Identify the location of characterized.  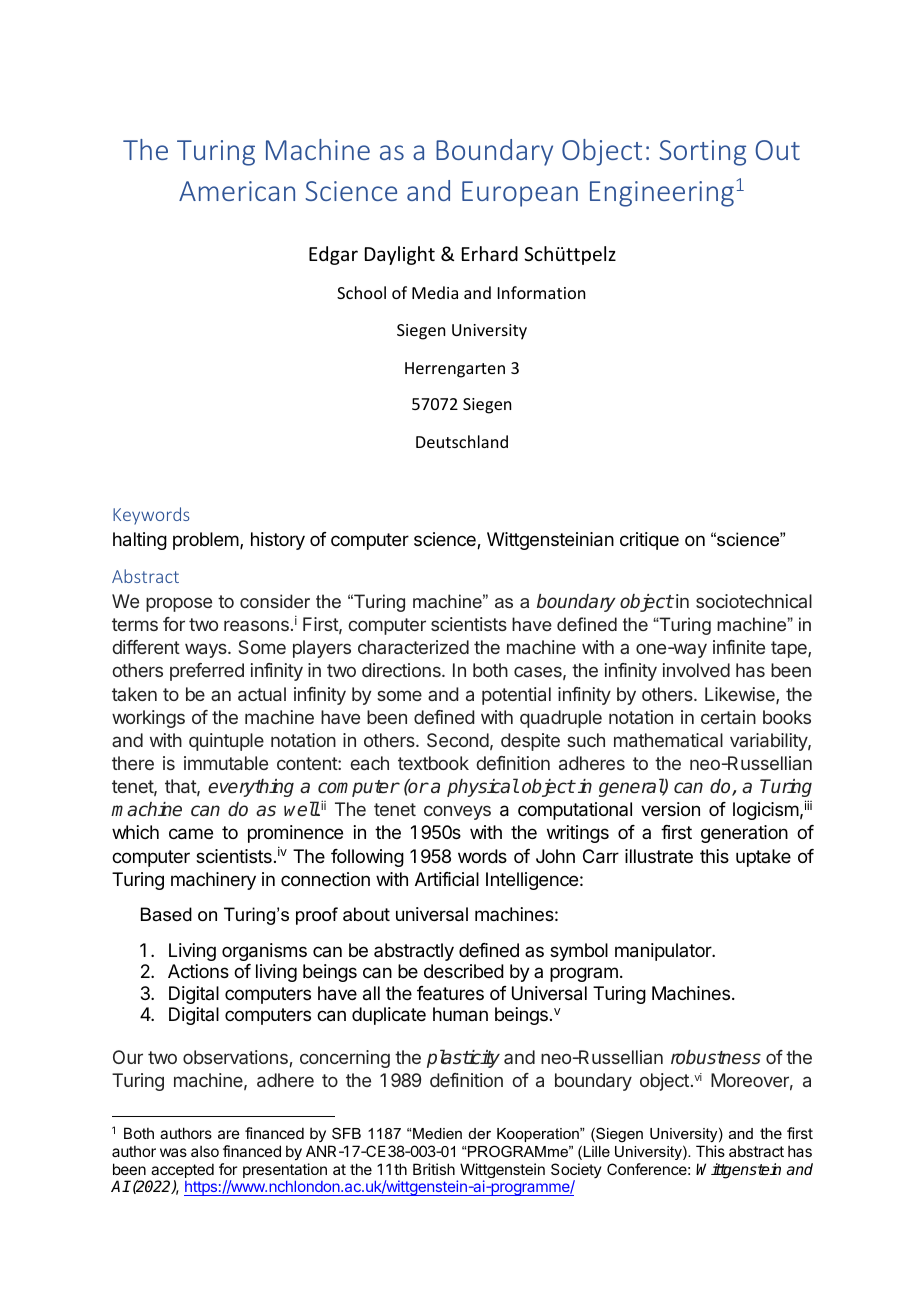
(413, 647).
